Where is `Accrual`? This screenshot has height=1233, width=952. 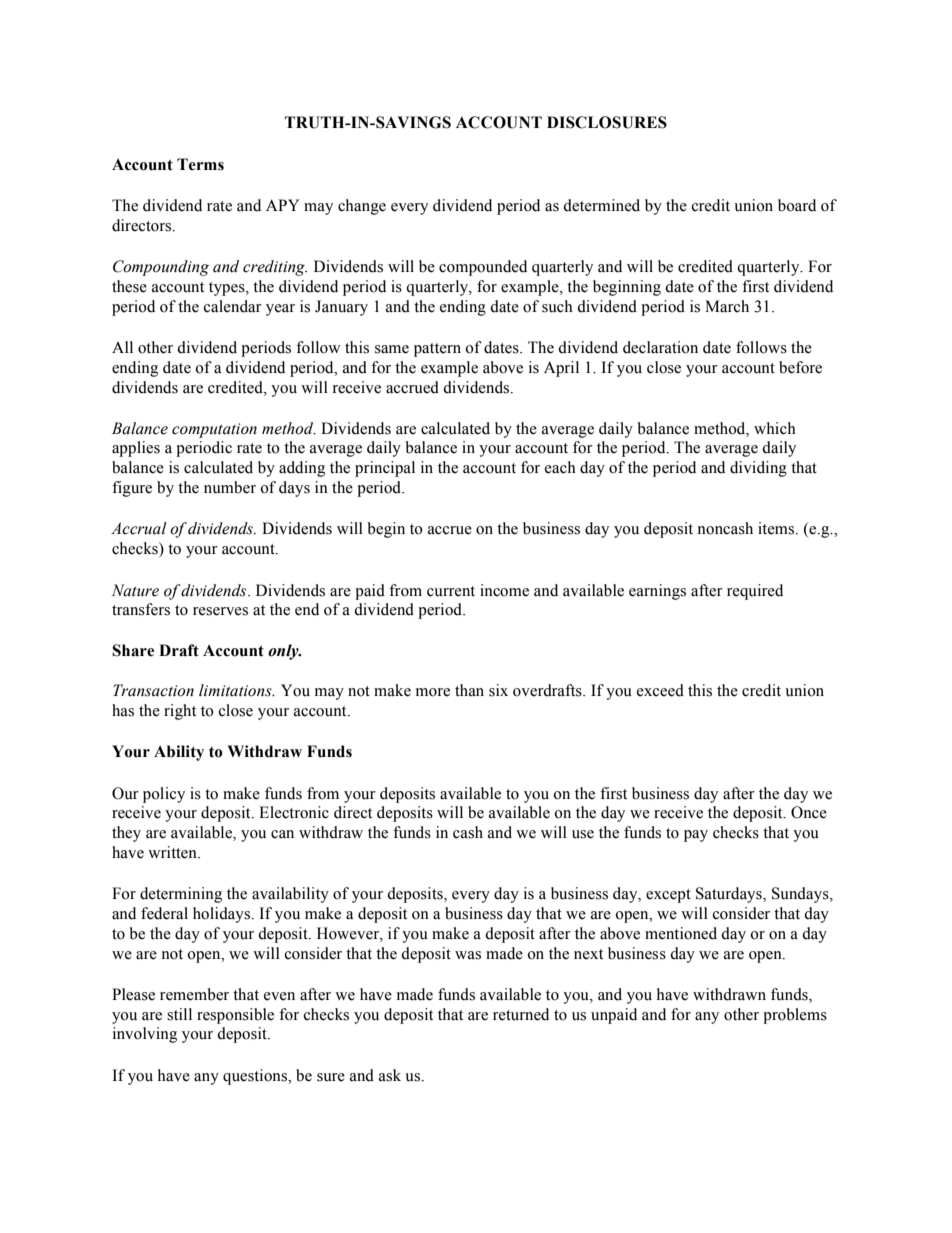
Accrual is located at coordinates (139, 528).
